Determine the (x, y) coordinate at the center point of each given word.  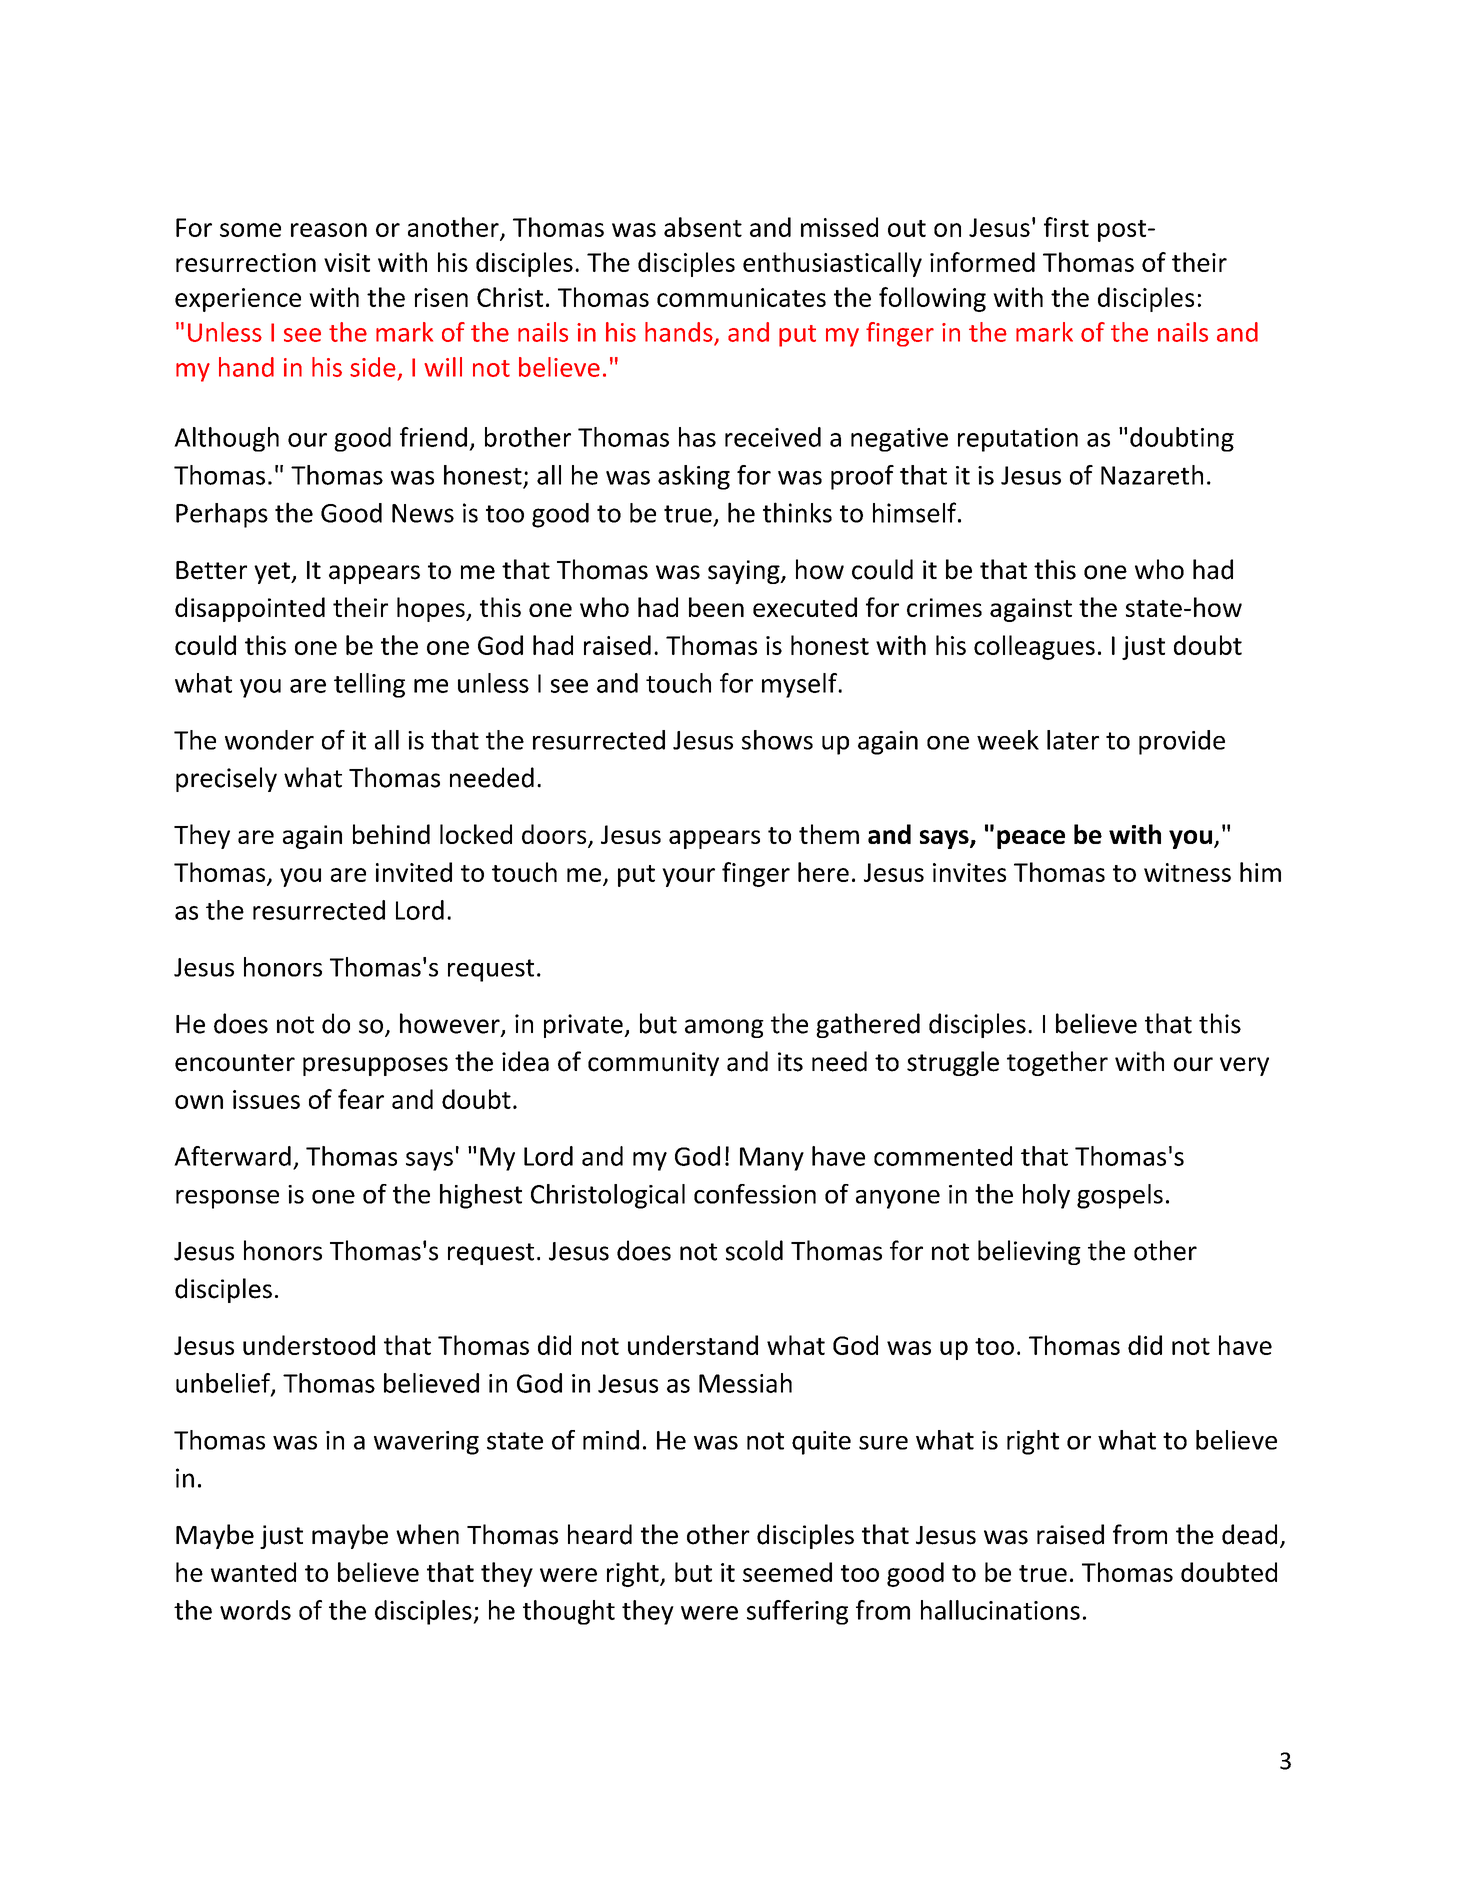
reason (329, 230)
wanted (253, 1572)
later (1073, 740)
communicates (741, 297)
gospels (1120, 1196)
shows (777, 740)
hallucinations (1000, 1610)
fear (361, 1099)
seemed (787, 1572)
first (1066, 227)
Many (772, 1159)
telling (369, 685)
